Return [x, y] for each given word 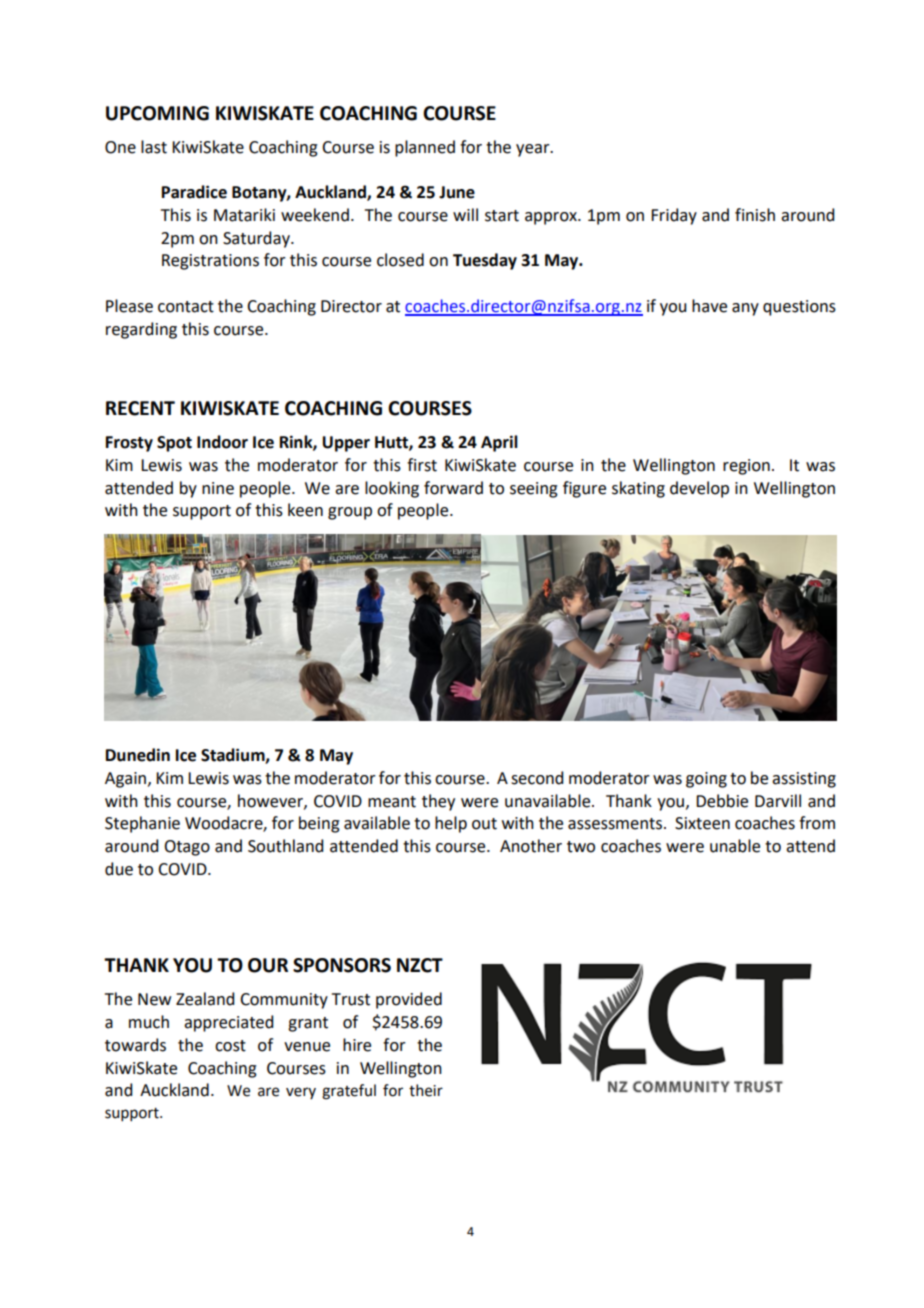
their [426, 1090]
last [154, 147]
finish [755, 215]
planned [425, 148]
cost [230, 1046]
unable [735, 846]
